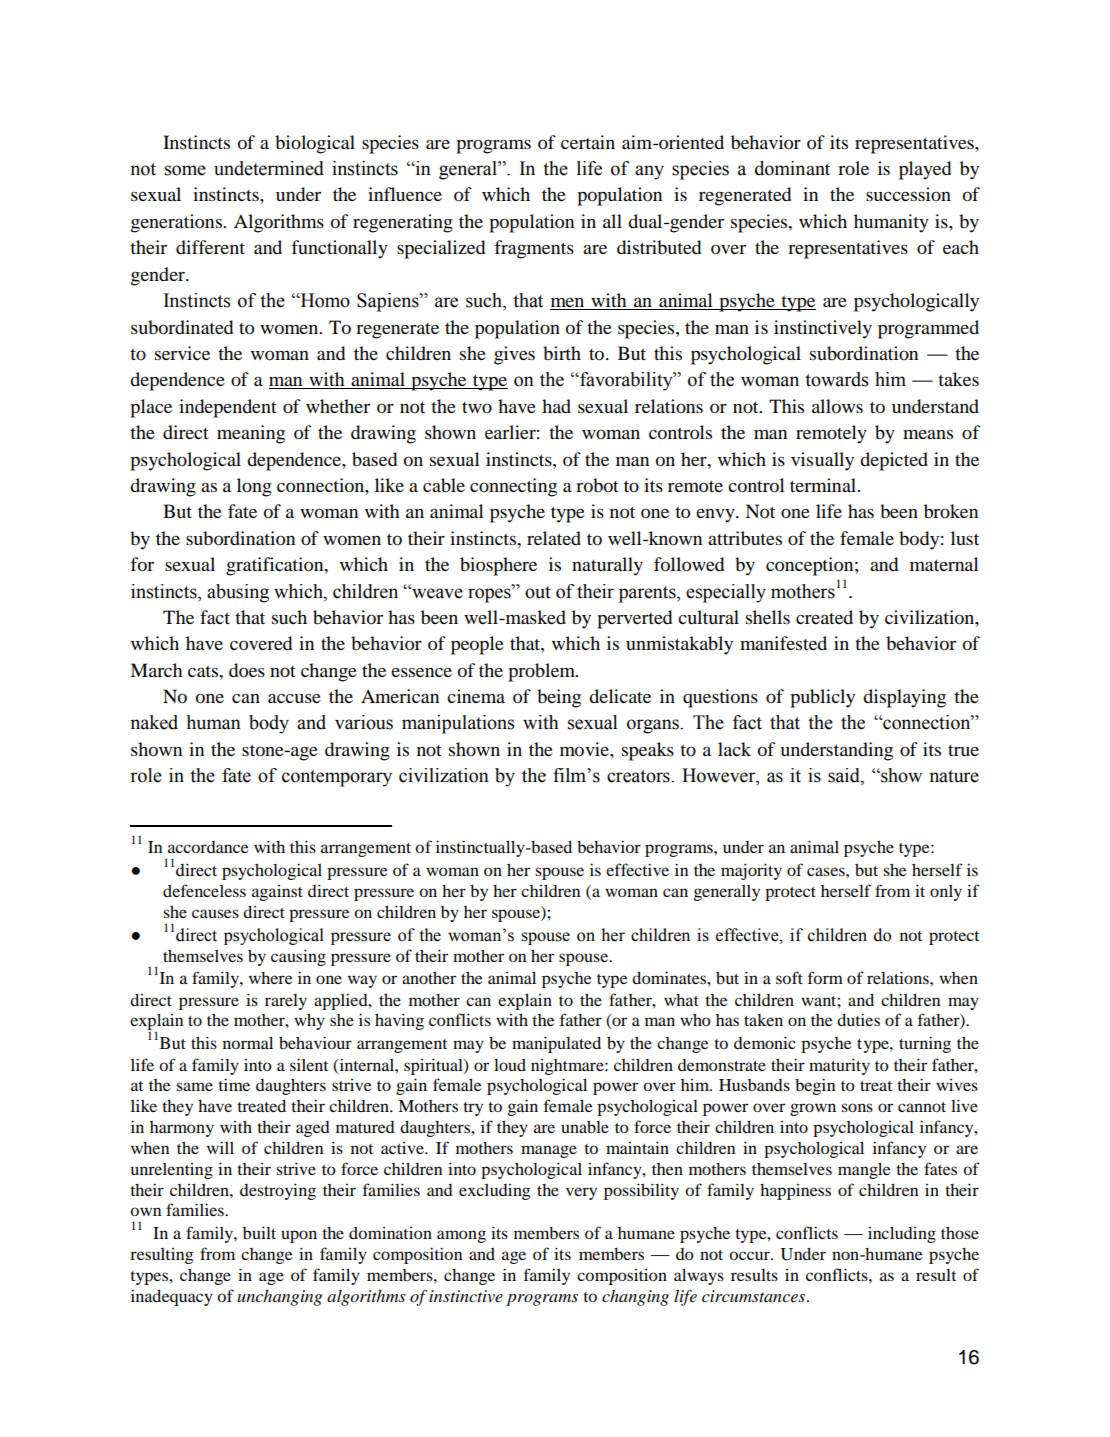  What do you see at coordinates (259, 1232) in the image?
I see `built` at bounding box center [259, 1232].
